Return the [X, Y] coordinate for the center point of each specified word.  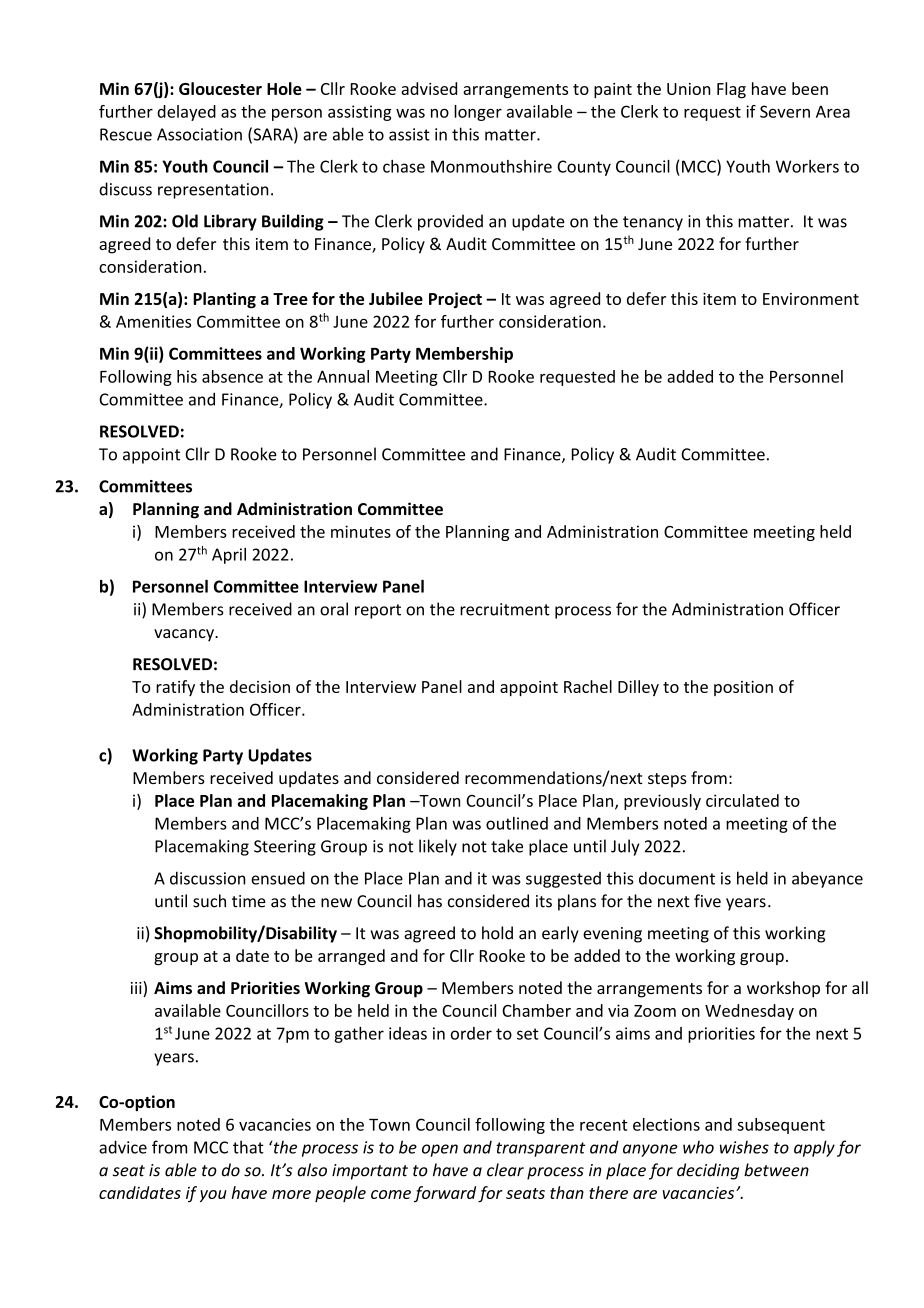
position [743, 688]
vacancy [185, 635]
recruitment [505, 609]
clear [505, 1170]
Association [199, 134]
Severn [785, 111]
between [776, 1170]
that [248, 1147]
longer [478, 113]
